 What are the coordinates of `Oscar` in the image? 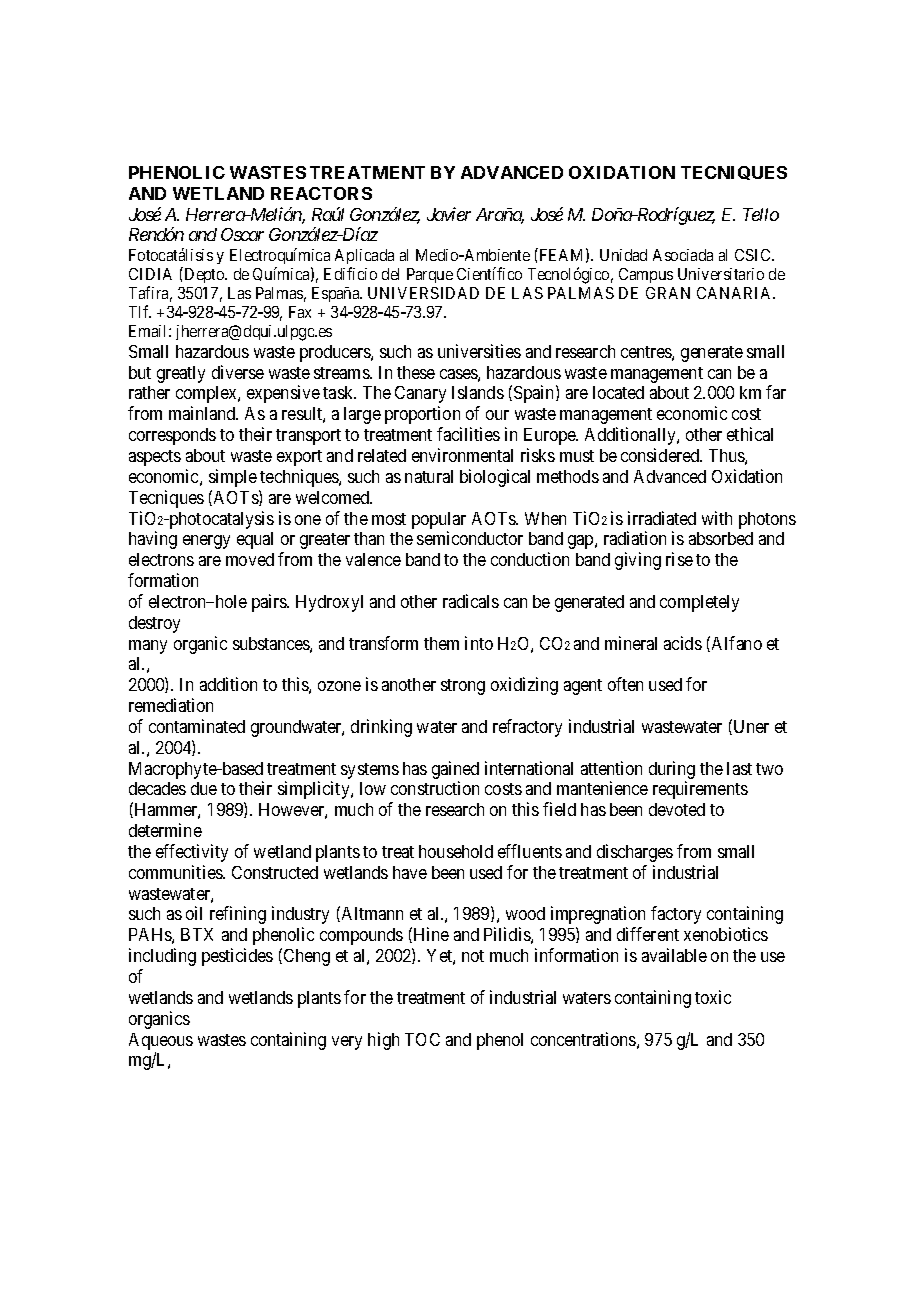 It's located at (242, 234).
